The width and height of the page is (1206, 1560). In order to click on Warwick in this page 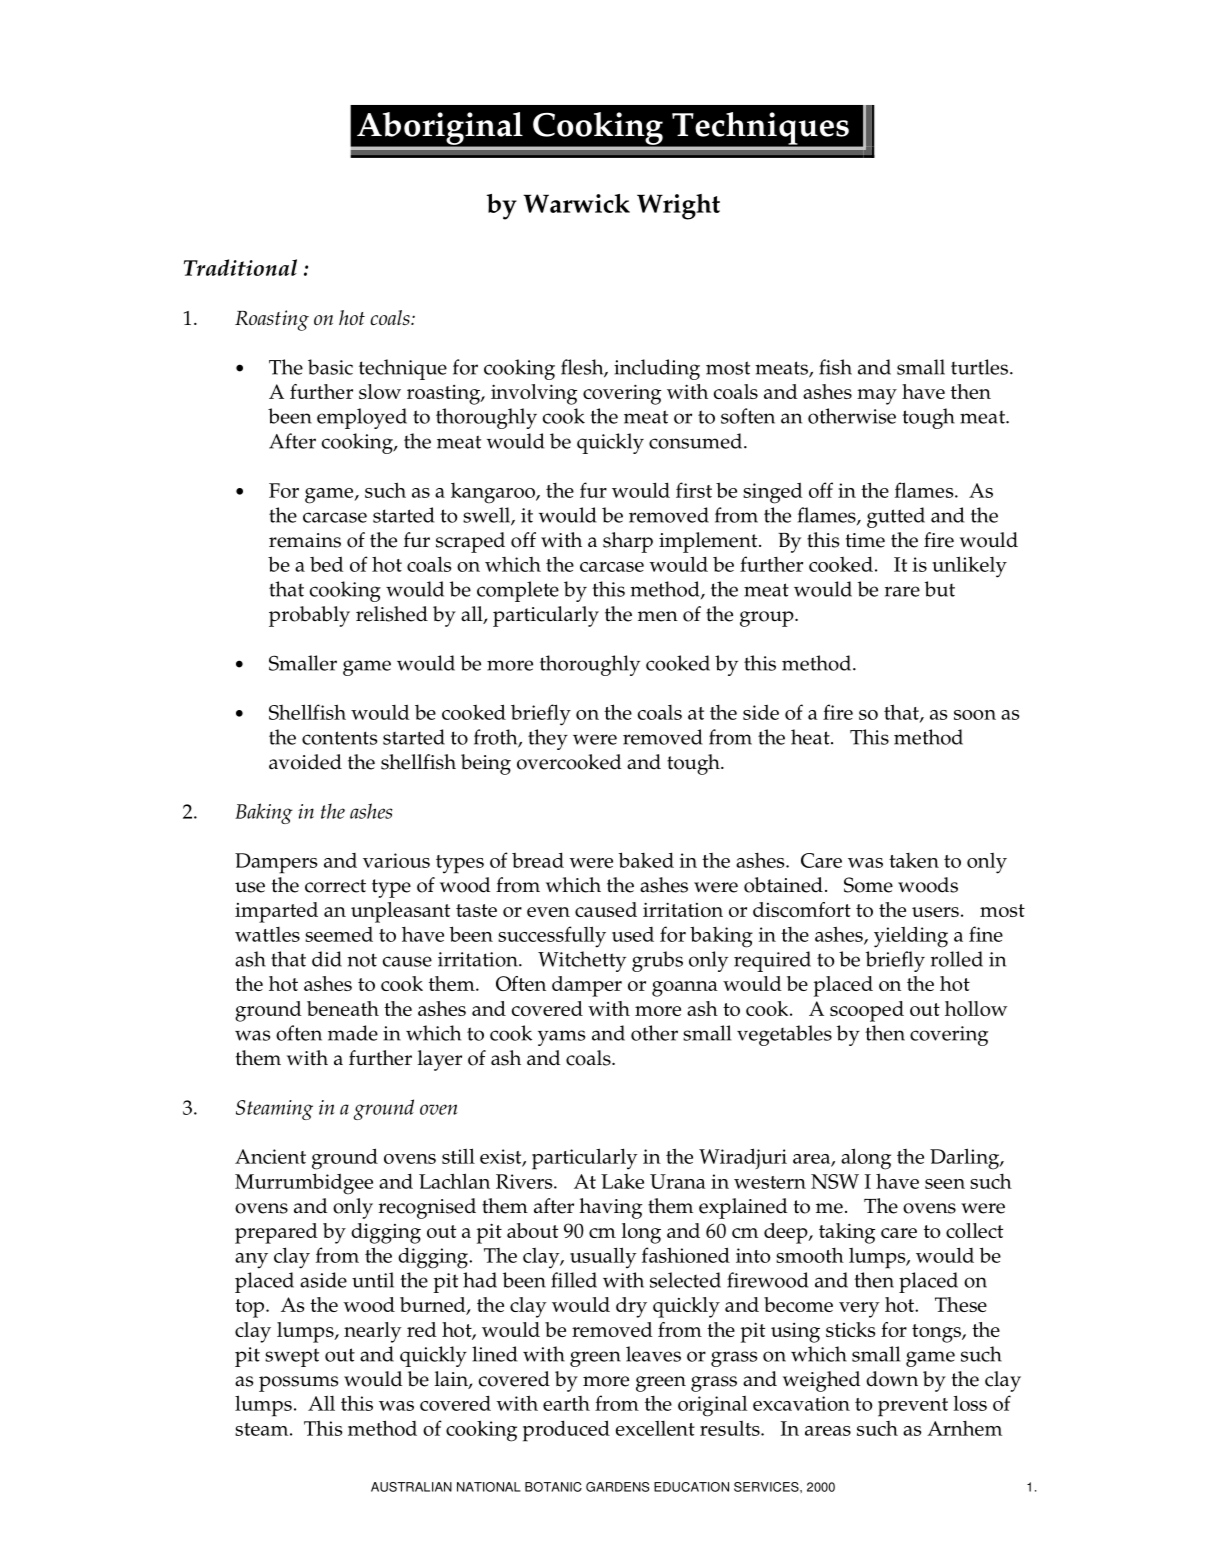, I will do `click(576, 203)`.
